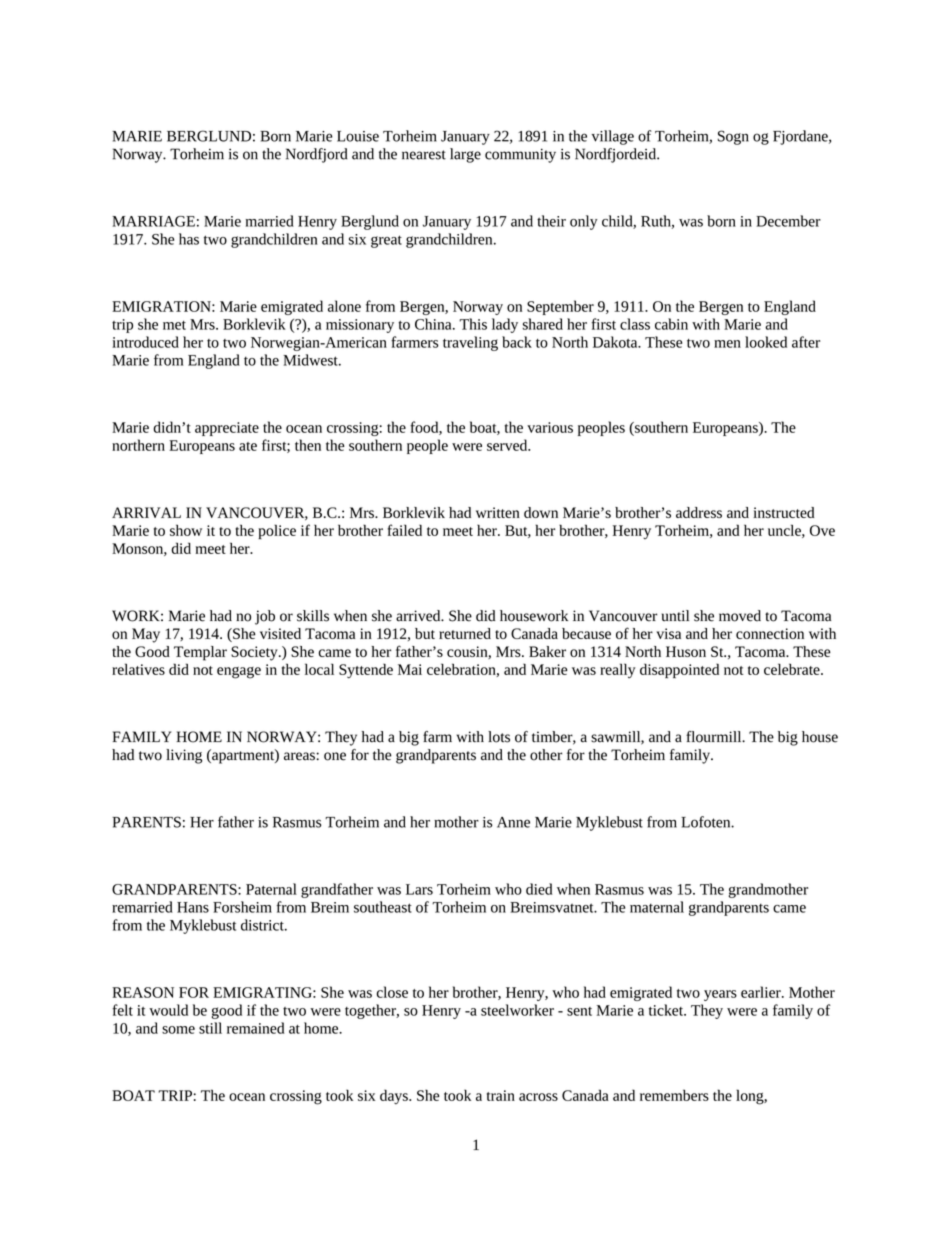  Describe the element at coordinates (740, 616) in the screenshot. I see `moved` at that location.
